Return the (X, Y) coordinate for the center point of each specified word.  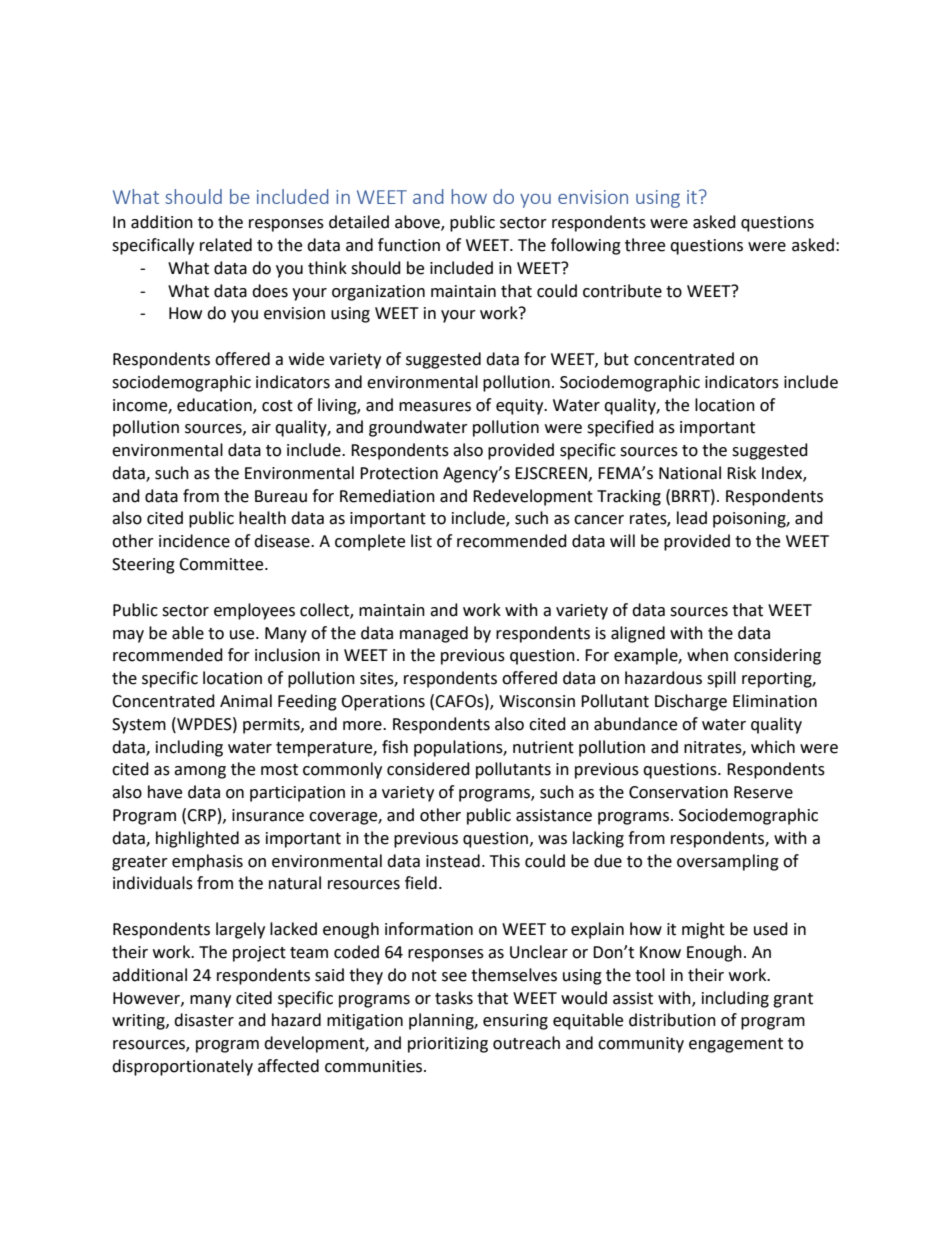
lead (692, 518)
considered (428, 769)
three (645, 245)
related (226, 245)
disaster (204, 1020)
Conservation (678, 792)
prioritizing (448, 1045)
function (409, 245)
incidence (194, 541)
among (200, 772)
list (421, 541)
